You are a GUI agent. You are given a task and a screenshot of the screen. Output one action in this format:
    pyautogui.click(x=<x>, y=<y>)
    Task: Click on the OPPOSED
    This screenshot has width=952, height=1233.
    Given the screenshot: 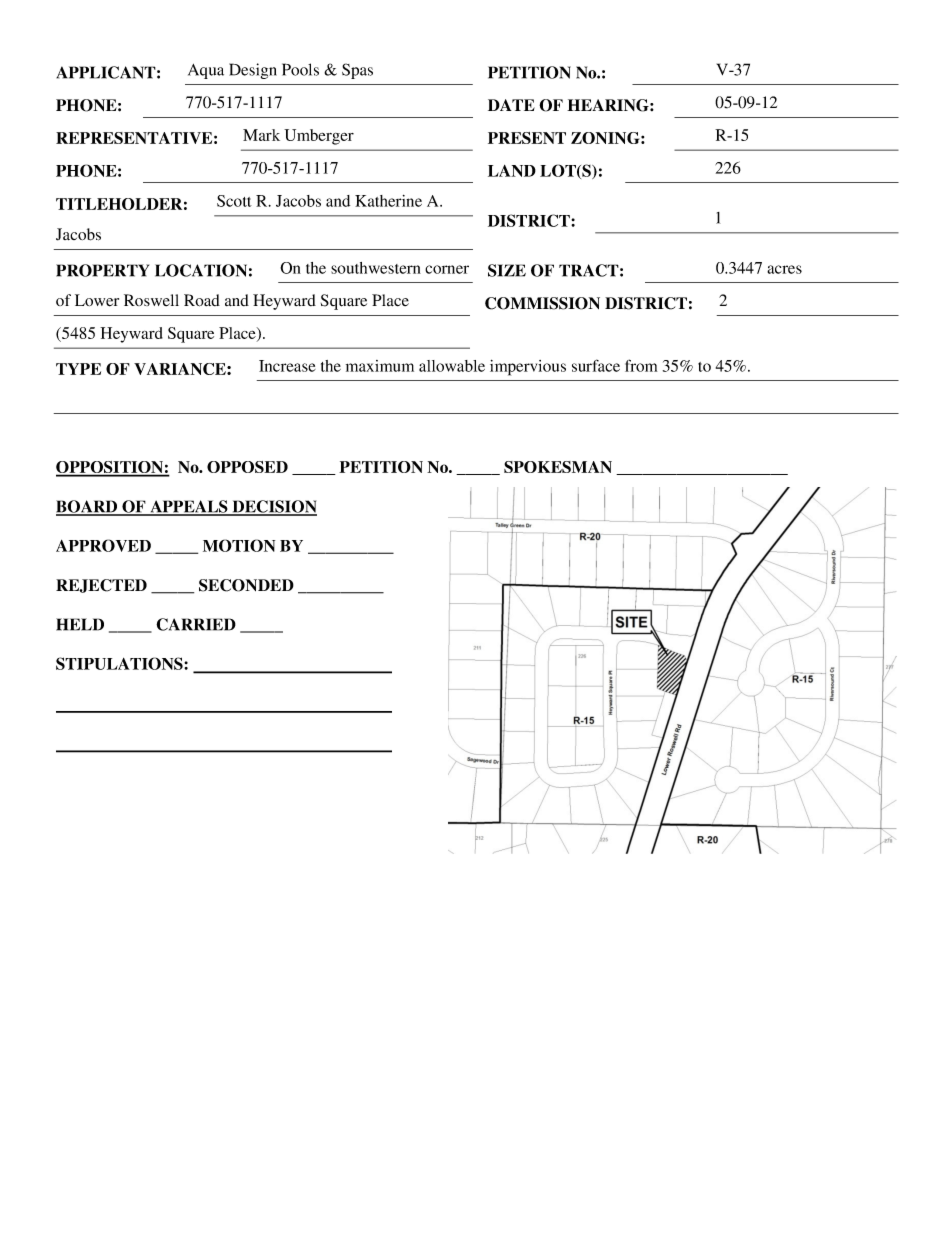 What is the action you would take?
    pyautogui.click(x=247, y=467)
